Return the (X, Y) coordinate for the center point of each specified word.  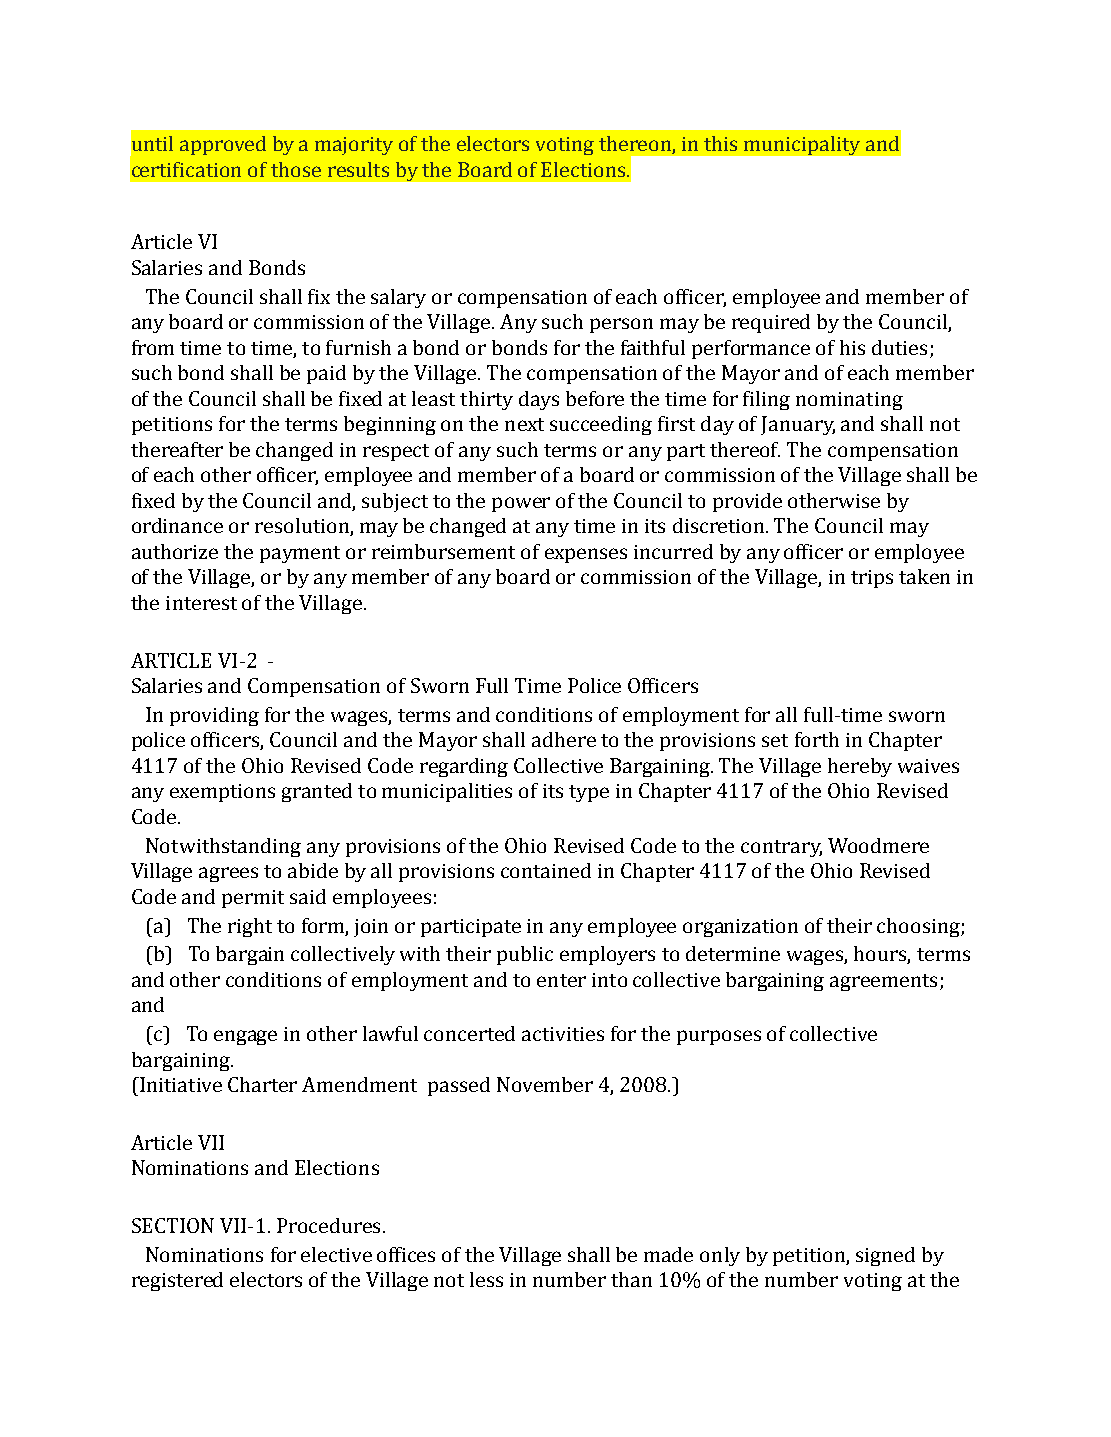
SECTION (173, 1225)
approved (223, 145)
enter (561, 980)
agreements (883, 982)
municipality (802, 145)
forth (817, 739)
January (798, 425)
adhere (564, 739)
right (250, 927)
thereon (636, 145)
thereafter (177, 449)
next (524, 424)
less (486, 1279)
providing (214, 716)
